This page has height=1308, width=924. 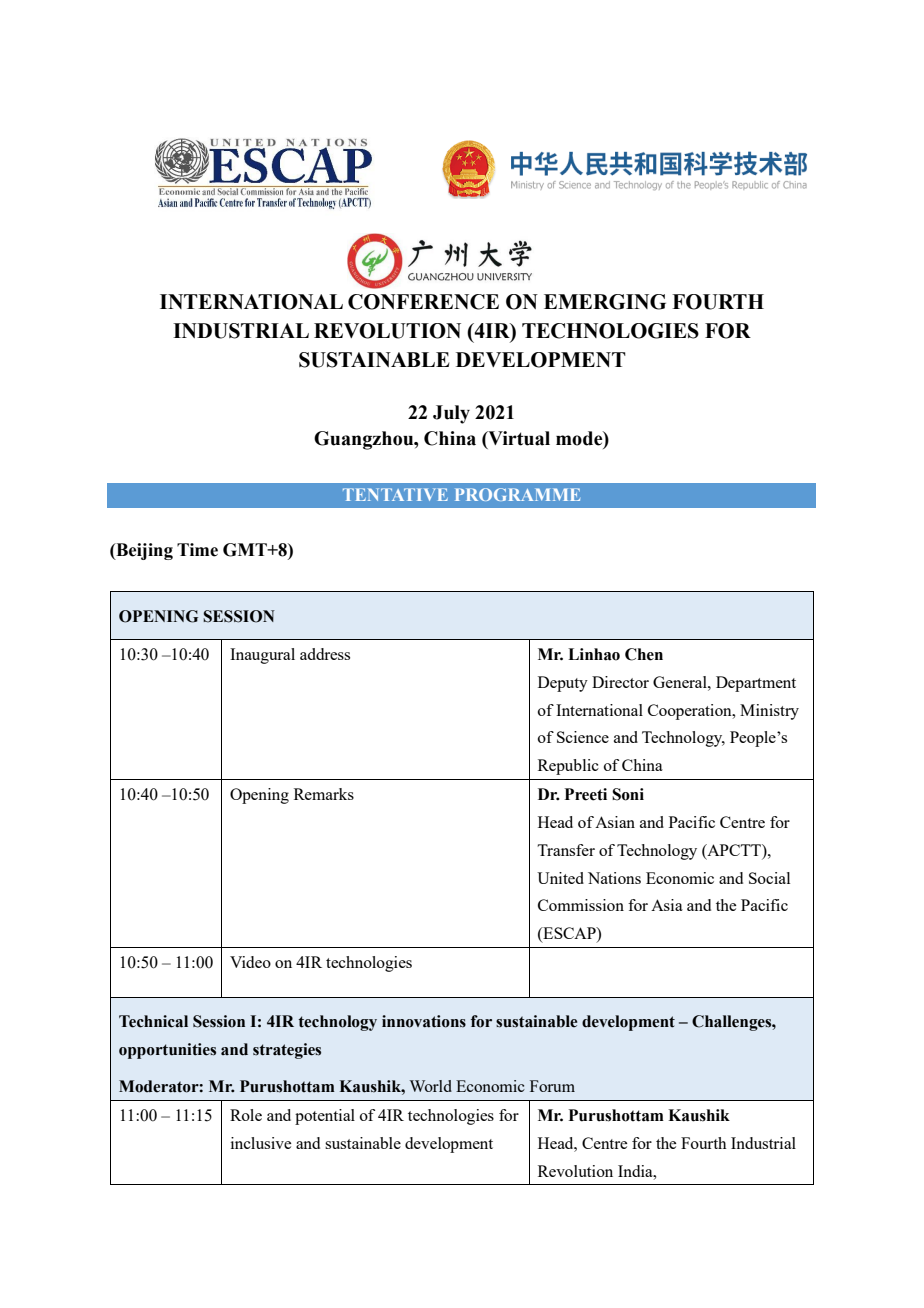 What do you see at coordinates (769, 878) in the page?
I see `Social` at bounding box center [769, 878].
